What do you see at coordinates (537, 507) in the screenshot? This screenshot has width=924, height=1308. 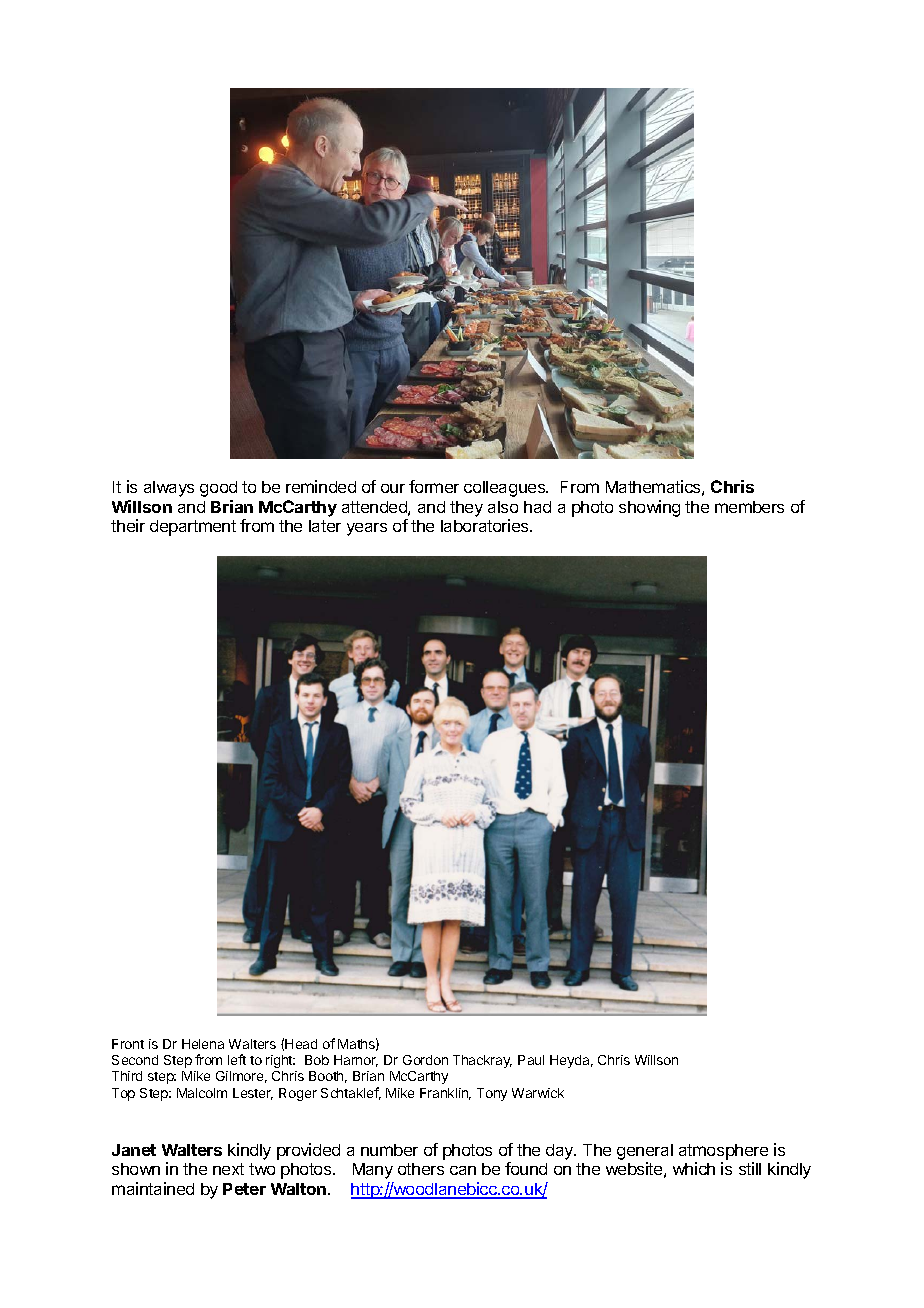 I see `had` at bounding box center [537, 507].
